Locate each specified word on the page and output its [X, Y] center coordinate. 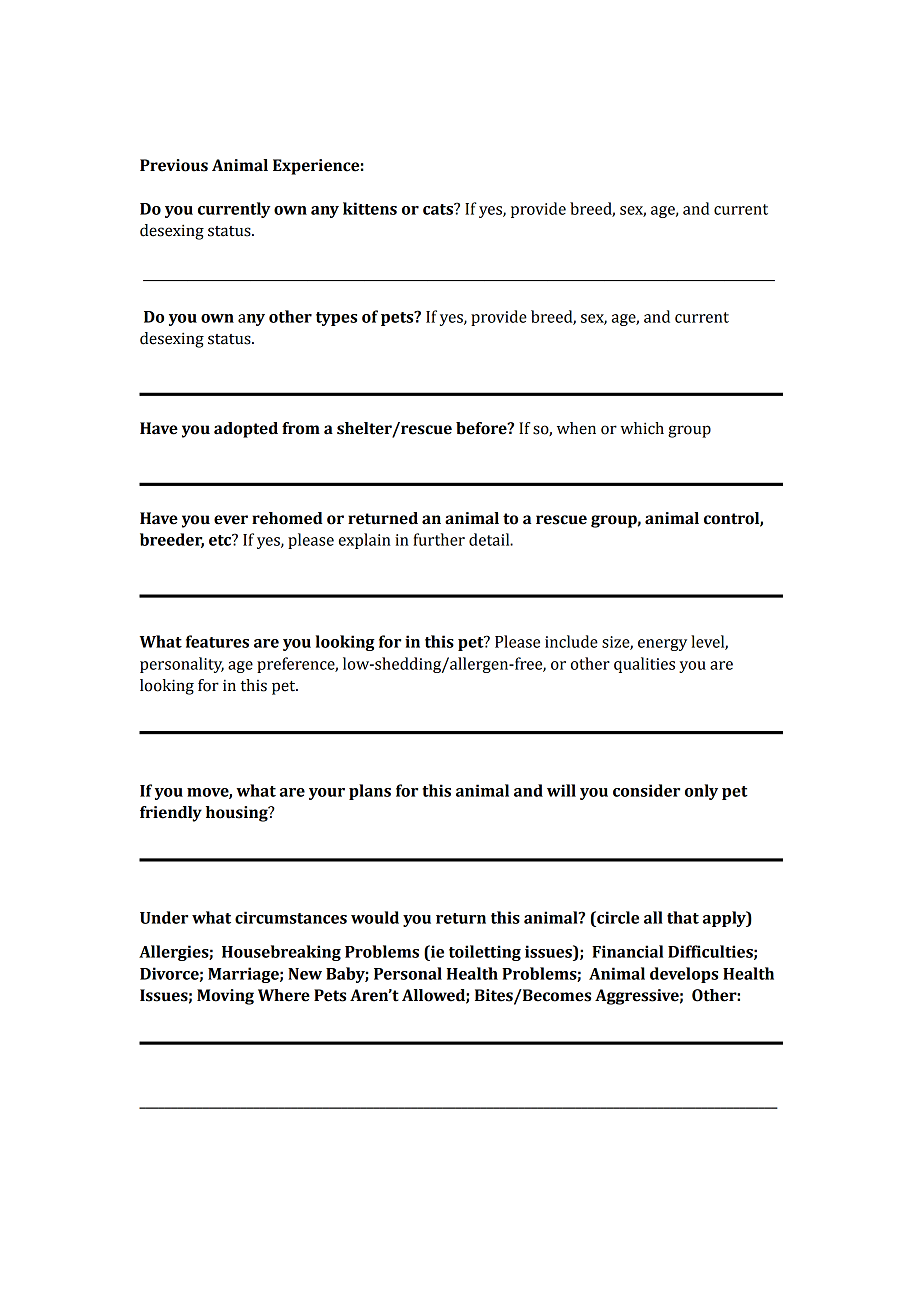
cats [439, 209]
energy [662, 645]
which [642, 428]
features [217, 641]
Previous [174, 165]
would [375, 917]
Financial [627, 951]
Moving [225, 997]
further [439, 539]
